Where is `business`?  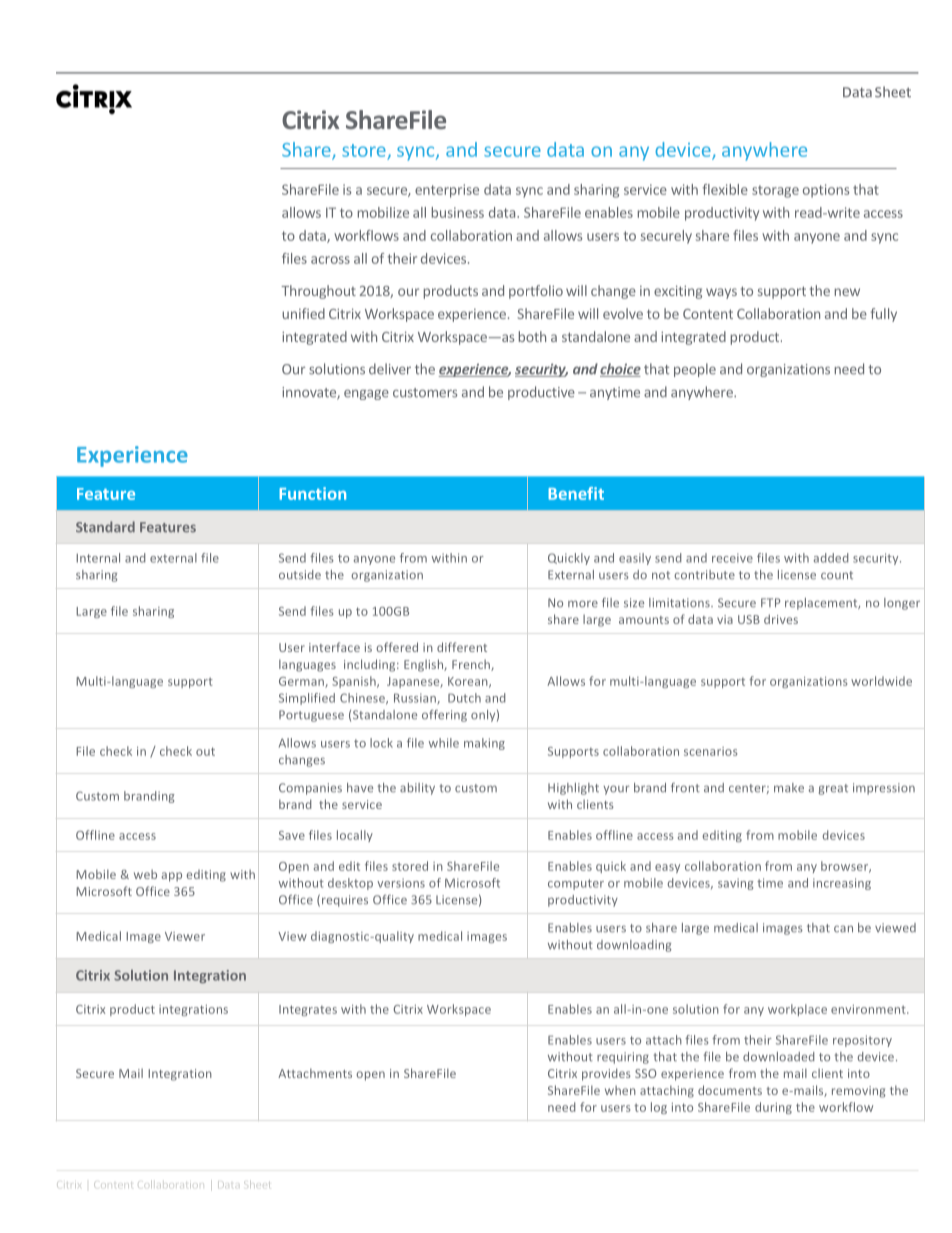 business is located at coordinates (458, 212).
